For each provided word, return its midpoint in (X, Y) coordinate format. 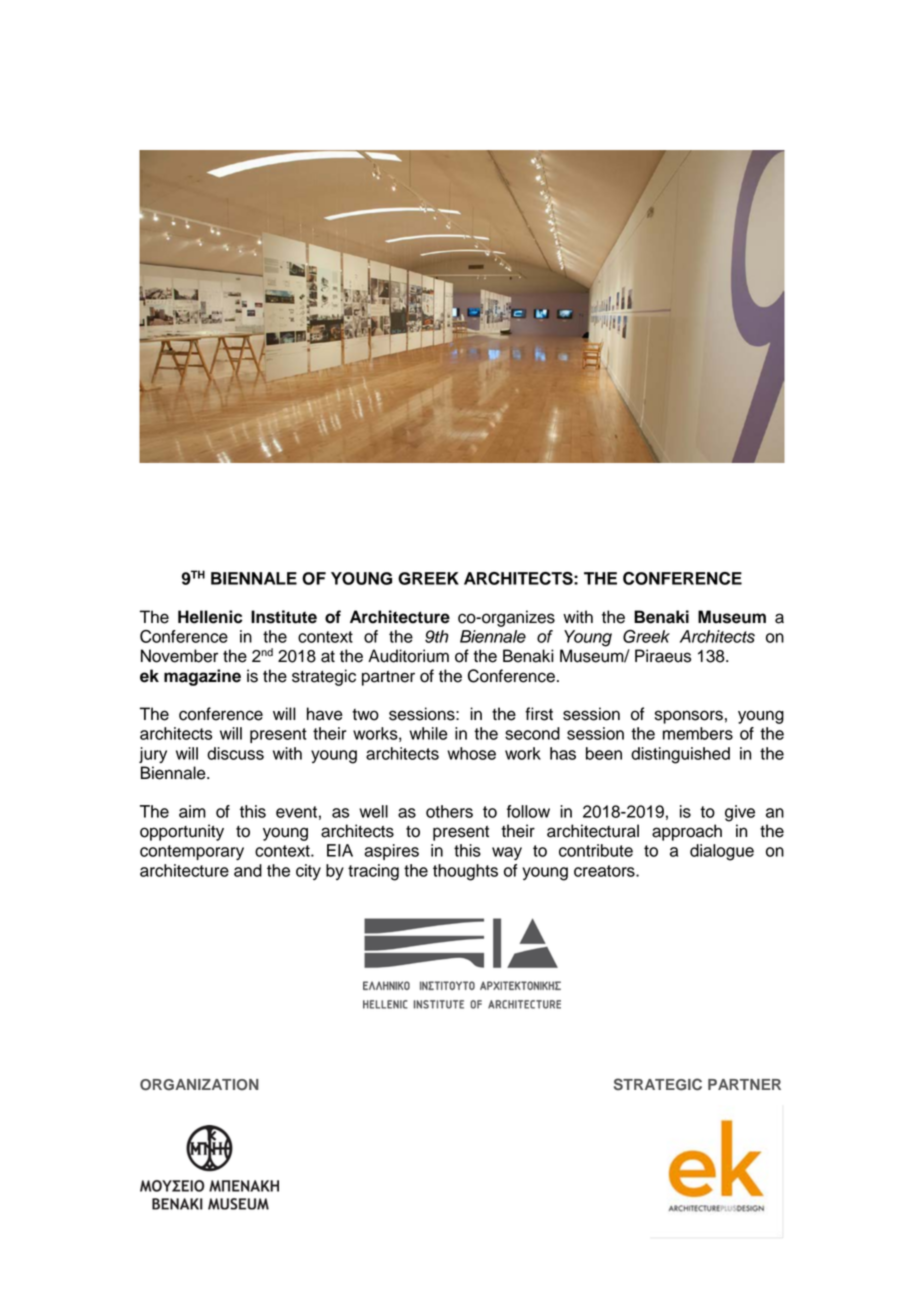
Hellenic (210, 617)
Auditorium (408, 656)
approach (687, 832)
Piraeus (663, 656)
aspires (391, 852)
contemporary (192, 852)
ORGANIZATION (199, 1085)
